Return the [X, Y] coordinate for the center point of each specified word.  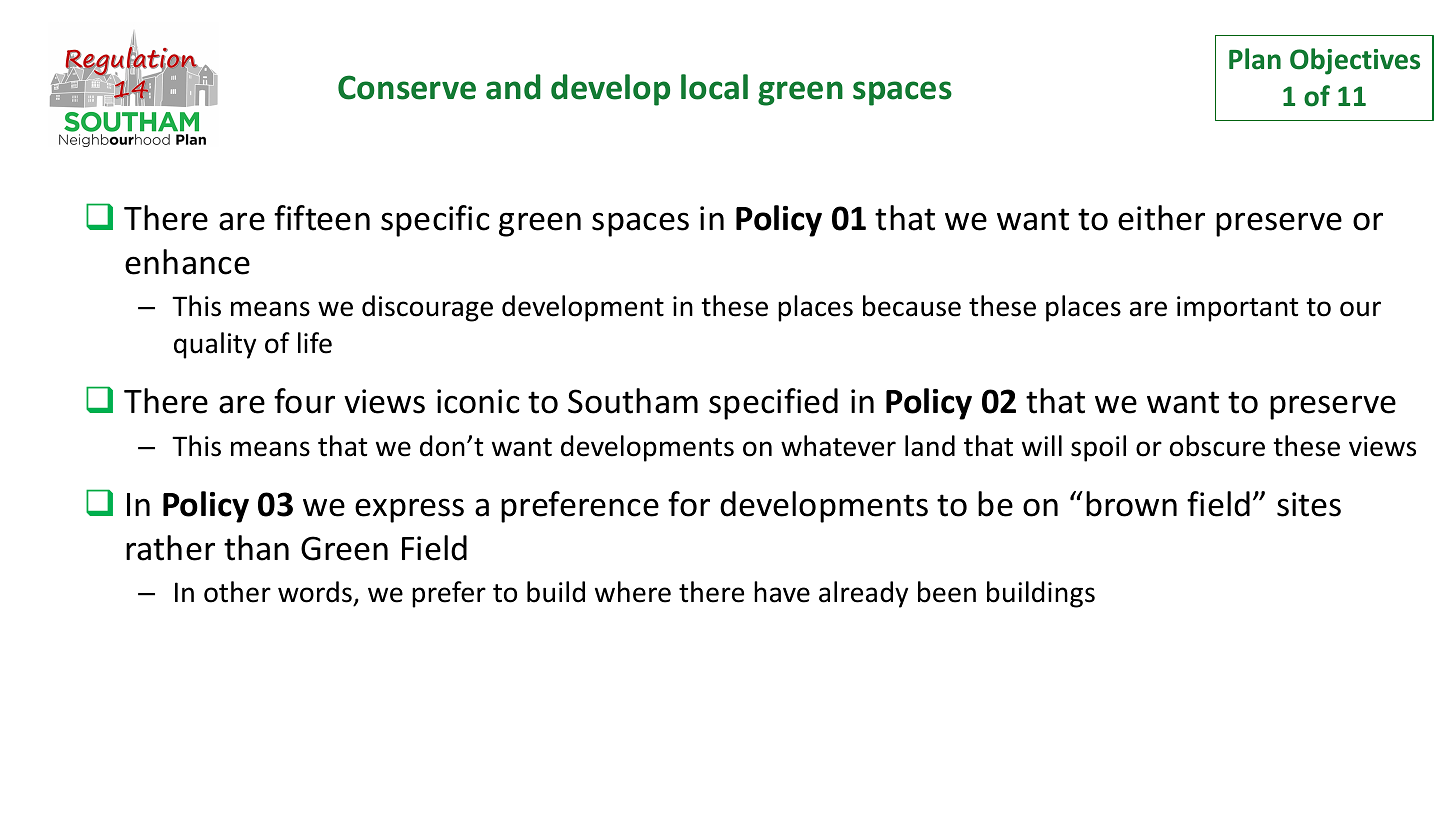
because [912, 306]
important [1238, 309]
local [714, 87]
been [947, 592]
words [315, 592]
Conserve [407, 87]
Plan [1255, 59]
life [315, 343]
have [782, 592]
